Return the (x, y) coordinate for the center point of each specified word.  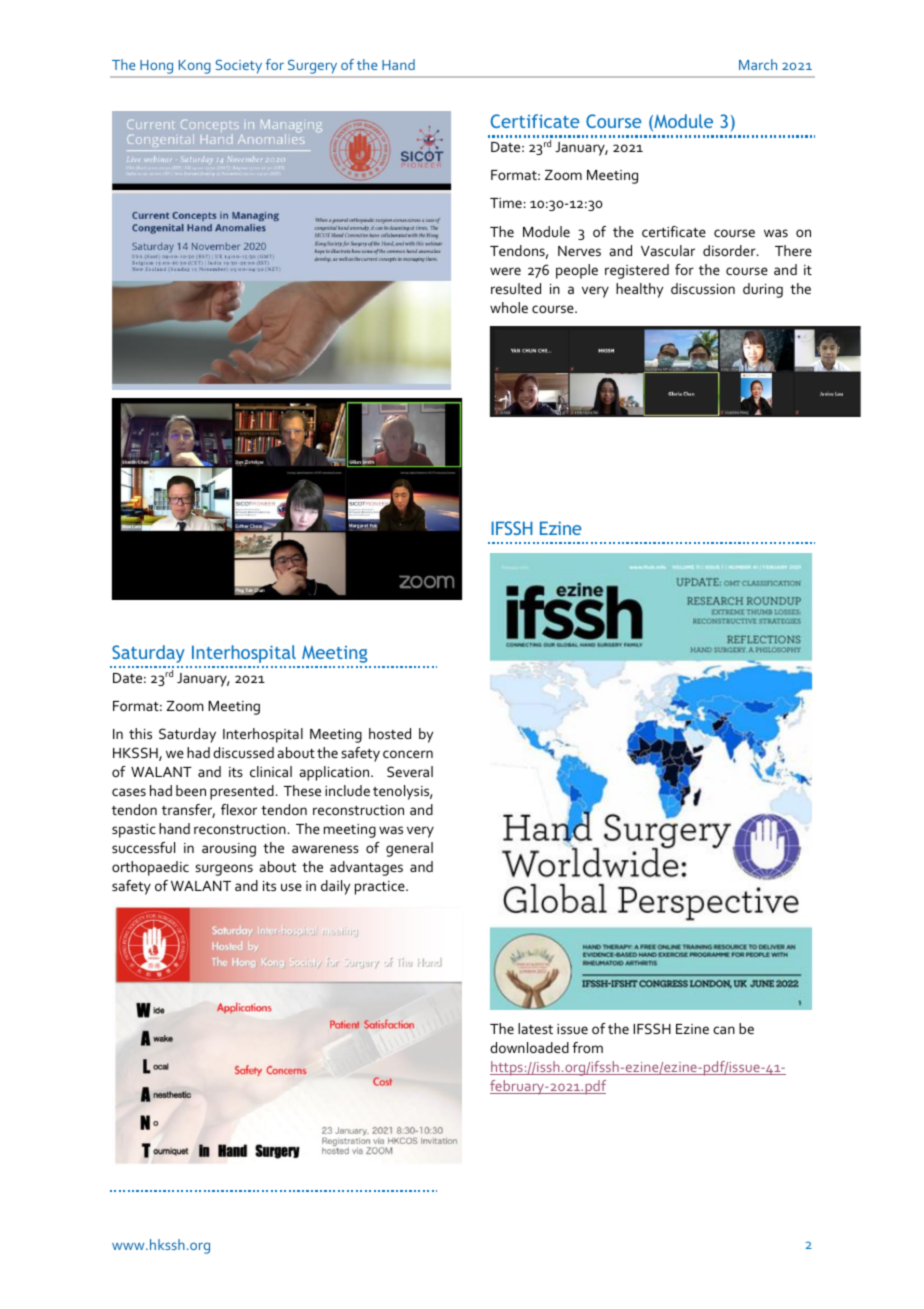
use (291, 887)
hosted (390, 733)
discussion (703, 288)
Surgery (312, 67)
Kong (194, 67)
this (140, 733)
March (758, 64)
